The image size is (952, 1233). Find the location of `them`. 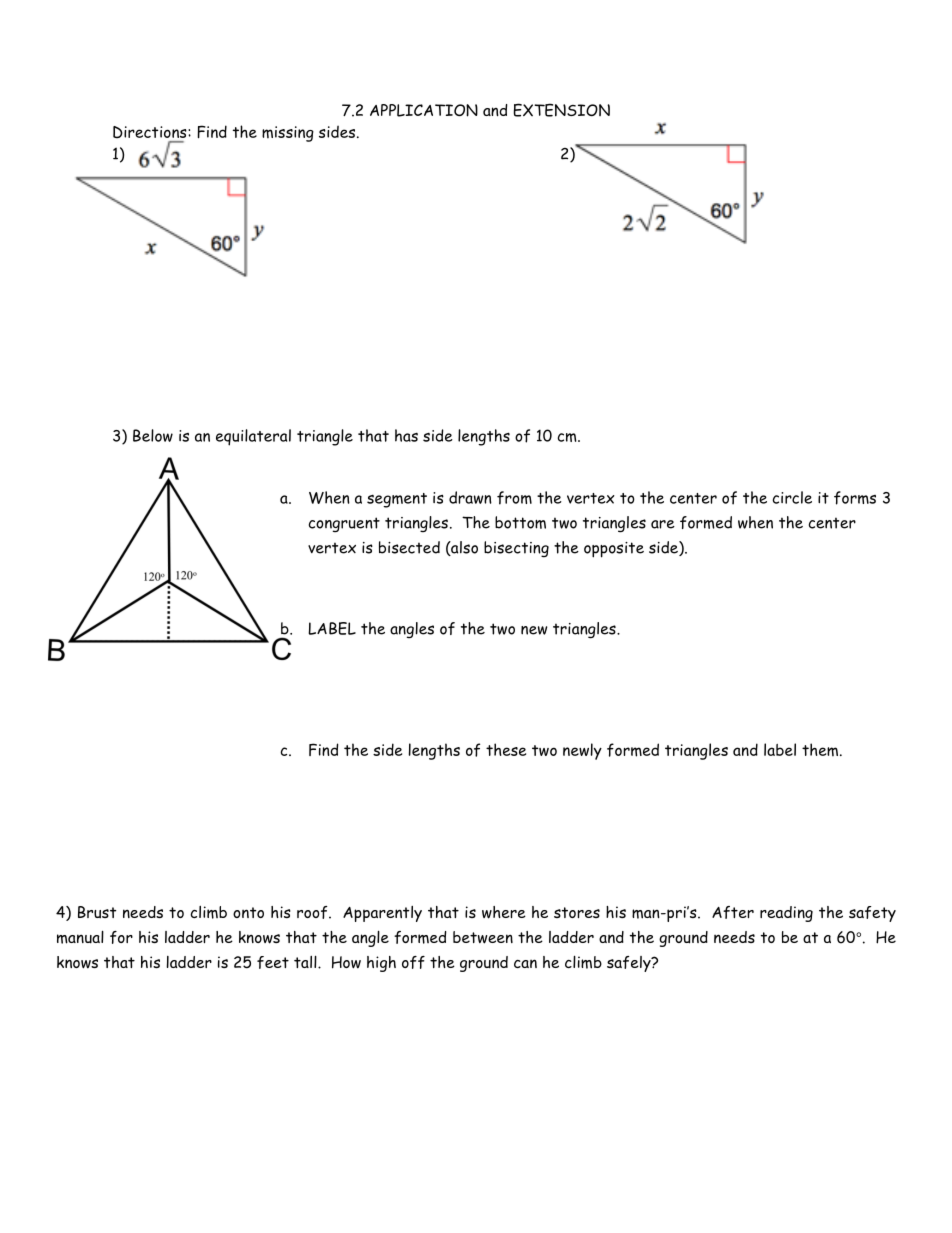

them is located at coordinates (820, 750).
